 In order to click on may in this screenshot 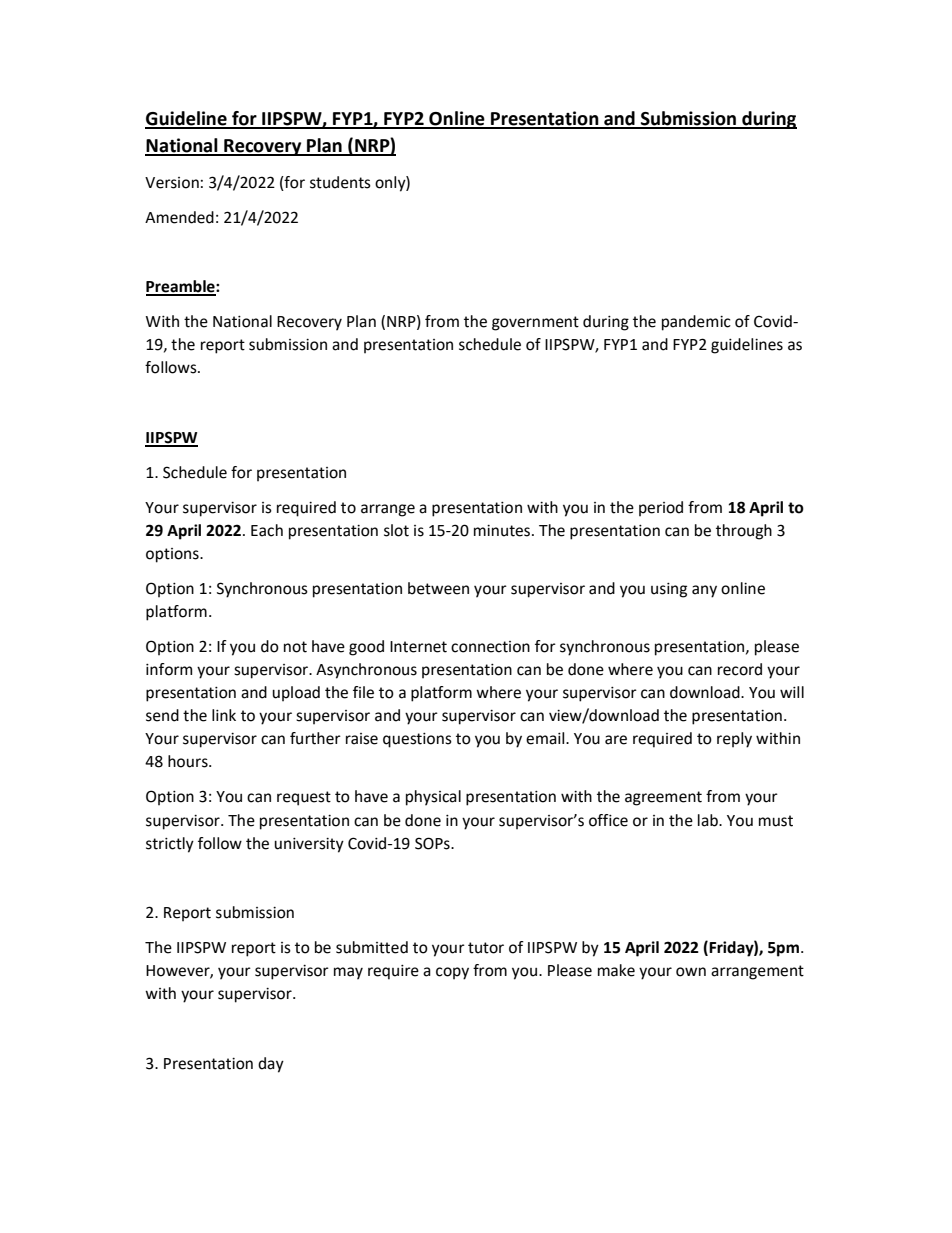, I will do `click(348, 973)`.
